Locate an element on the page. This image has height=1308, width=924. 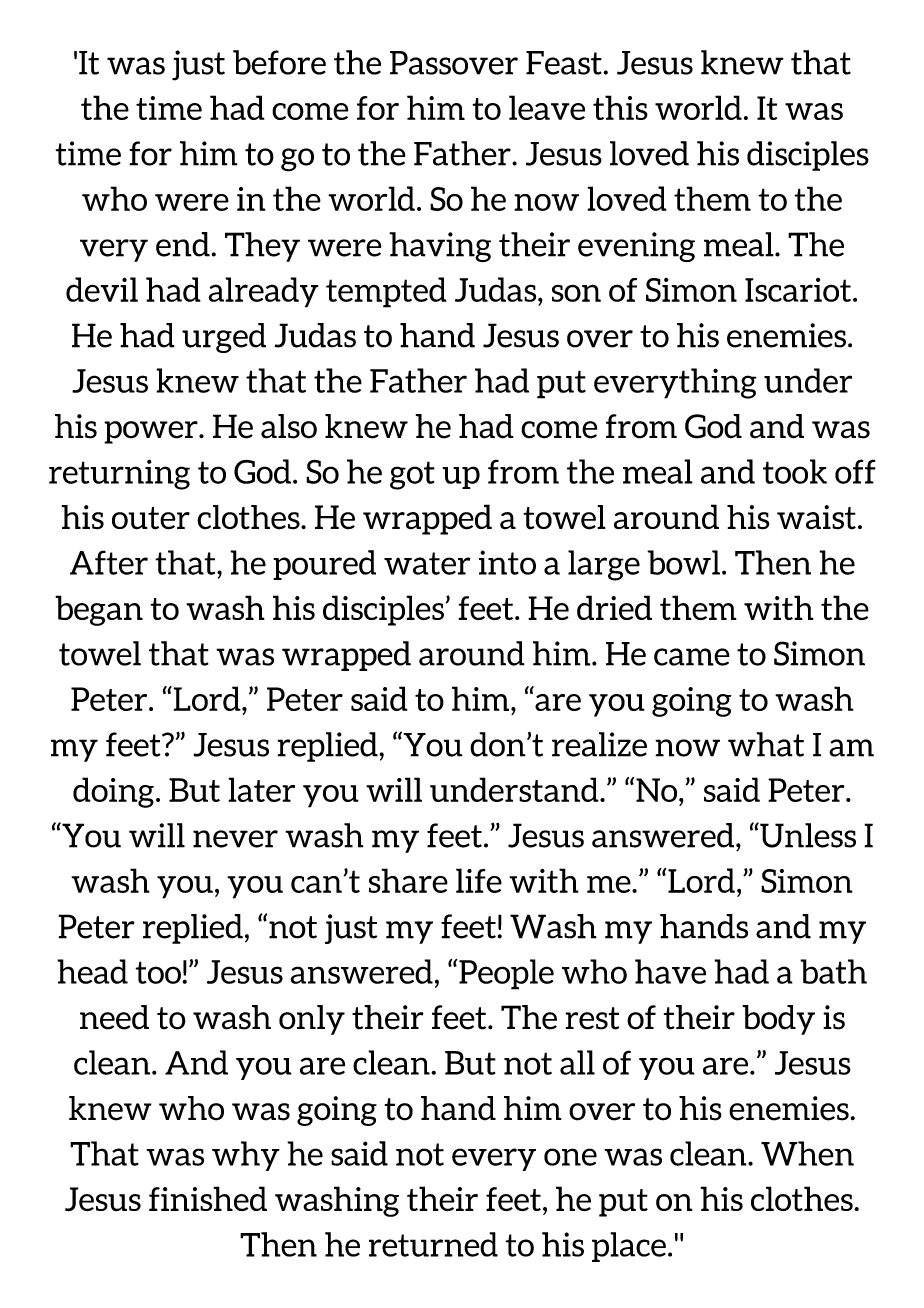
into is located at coordinates (507, 562).
